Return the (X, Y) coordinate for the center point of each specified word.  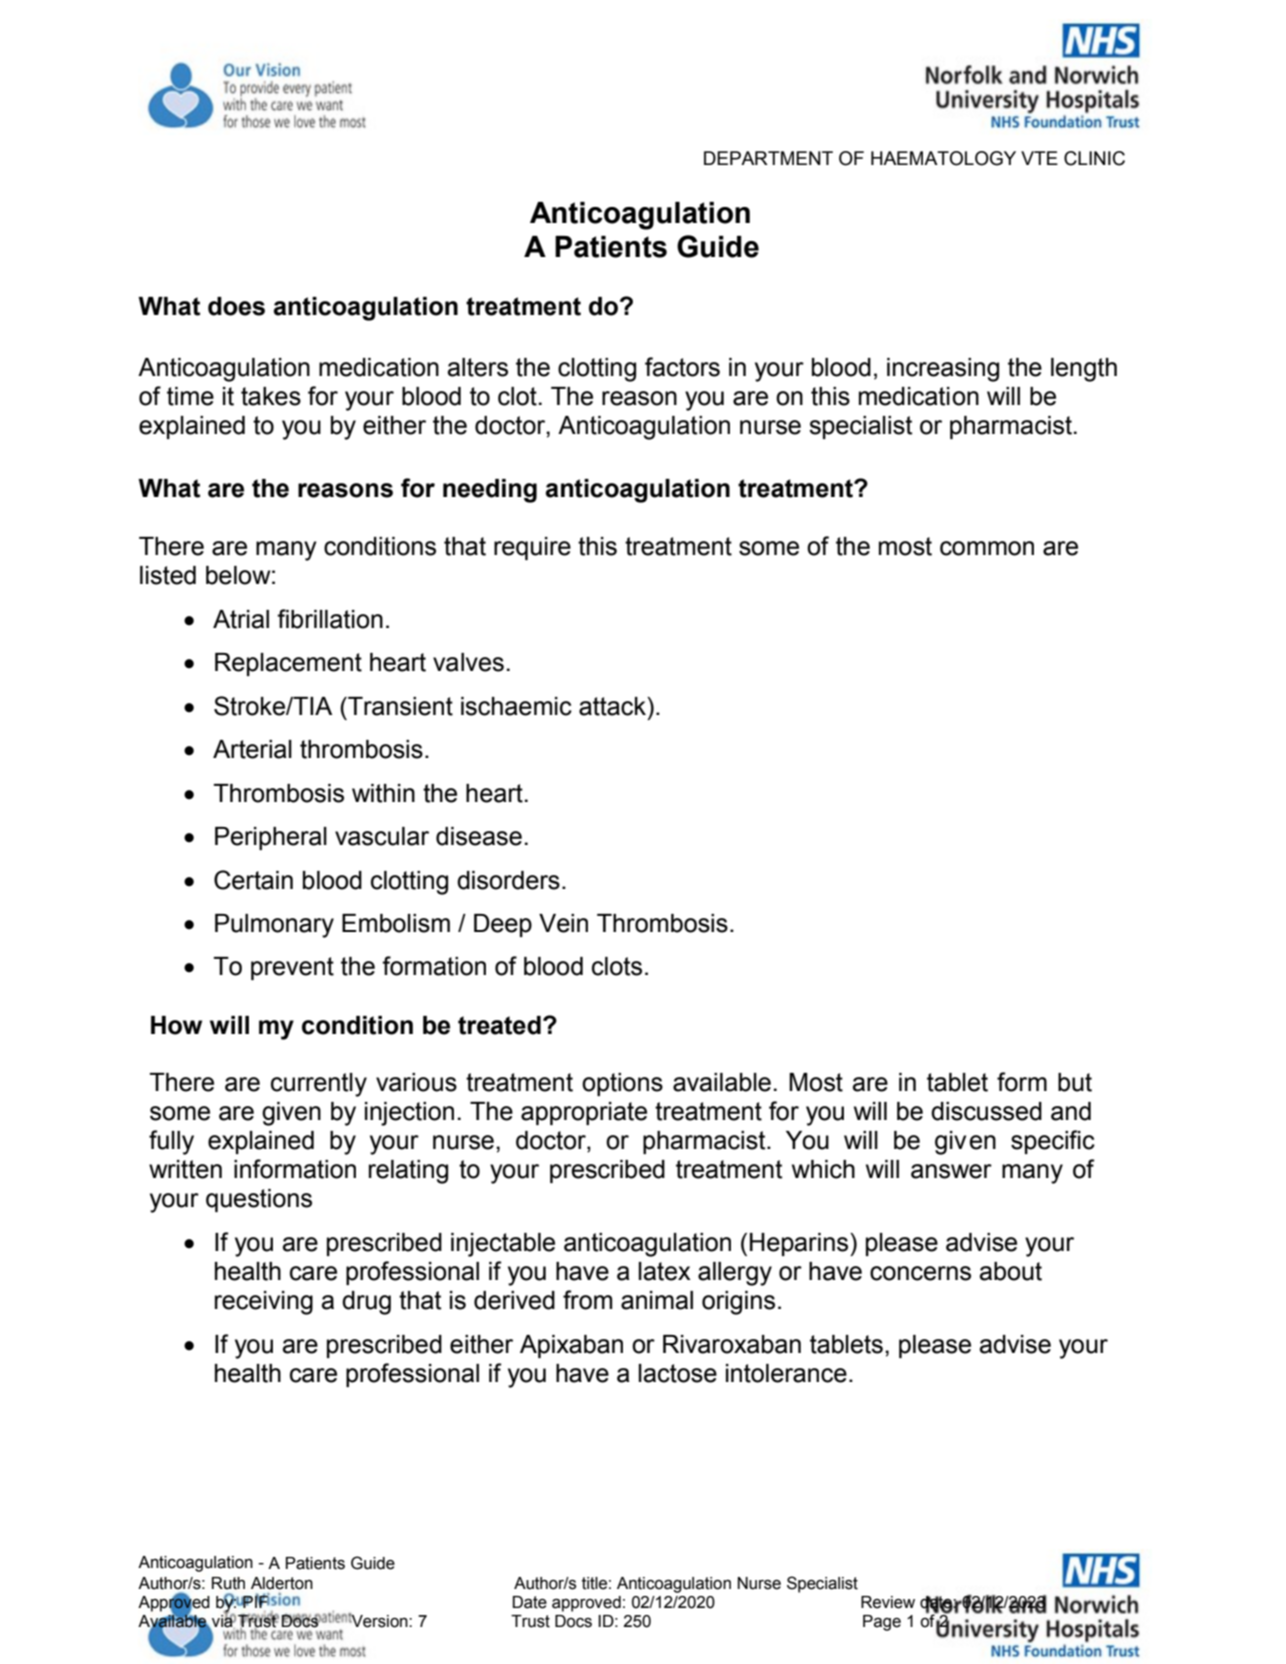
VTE (1039, 158)
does (236, 306)
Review (888, 1602)
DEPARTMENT (768, 158)
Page (882, 1623)
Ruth (228, 1583)
